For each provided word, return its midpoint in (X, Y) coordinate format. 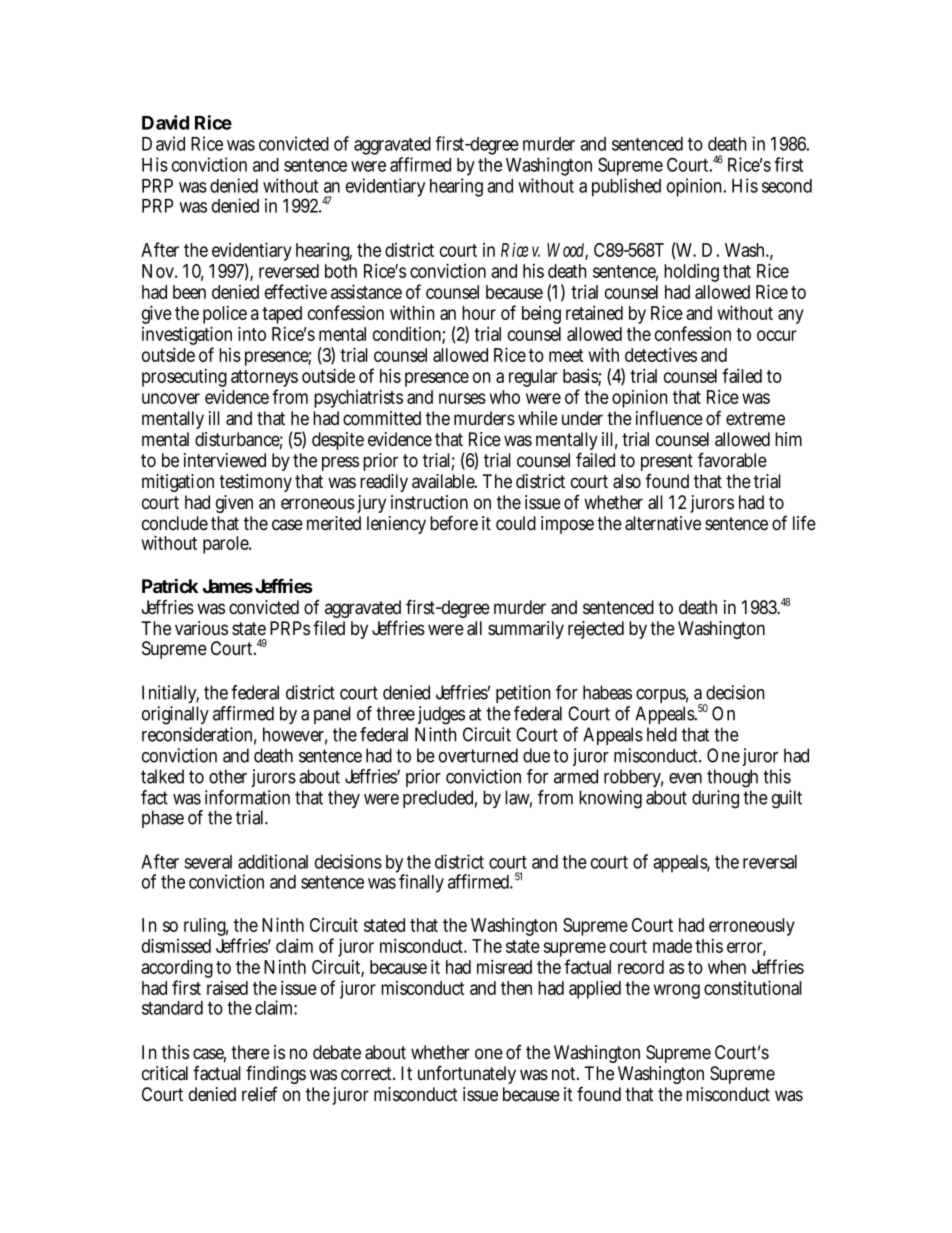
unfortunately (467, 1074)
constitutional (753, 987)
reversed (289, 271)
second (787, 186)
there (250, 1052)
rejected (596, 630)
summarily (526, 630)
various (201, 628)
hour (479, 313)
